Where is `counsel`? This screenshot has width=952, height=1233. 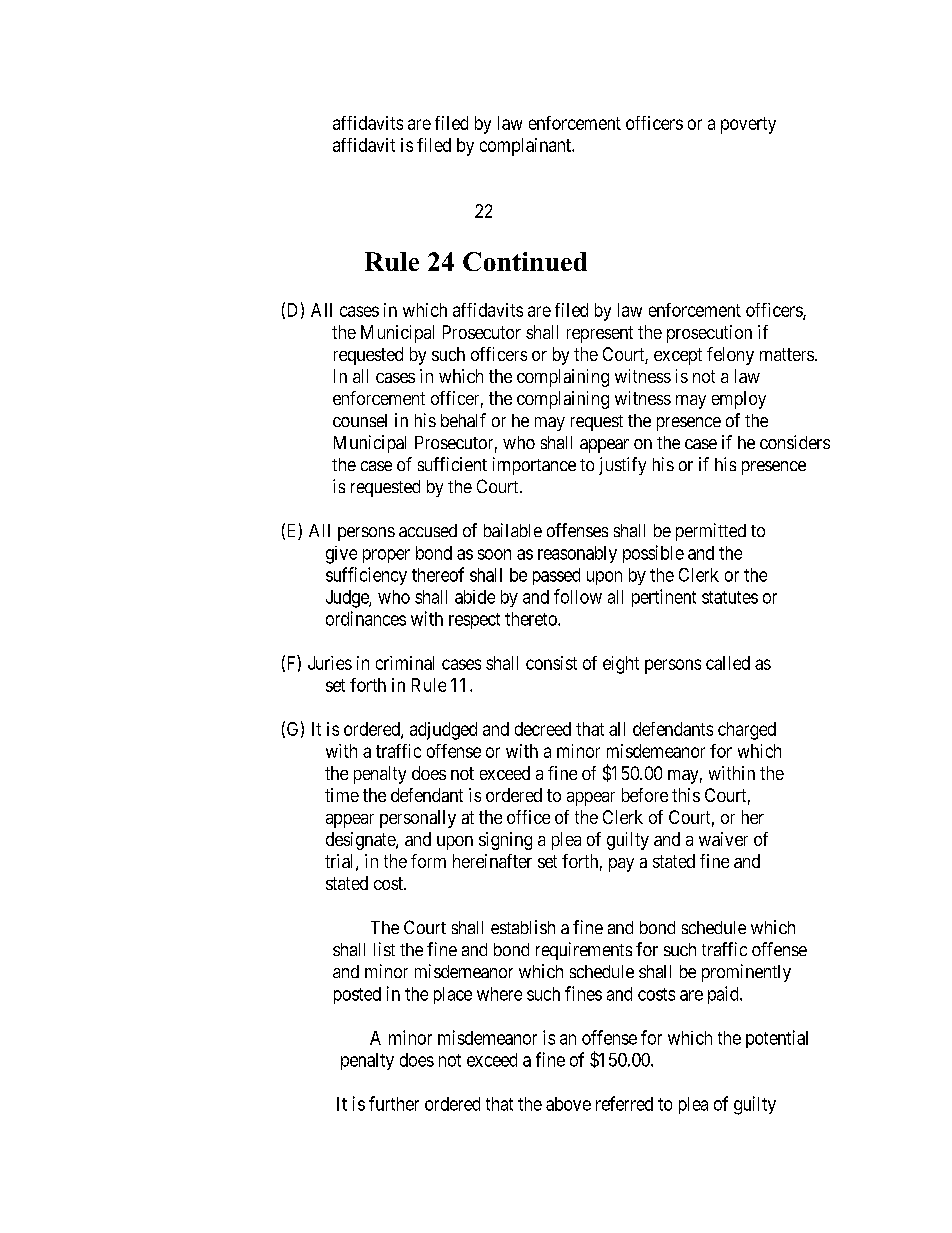
counsel is located at coordinates (360, 420).
